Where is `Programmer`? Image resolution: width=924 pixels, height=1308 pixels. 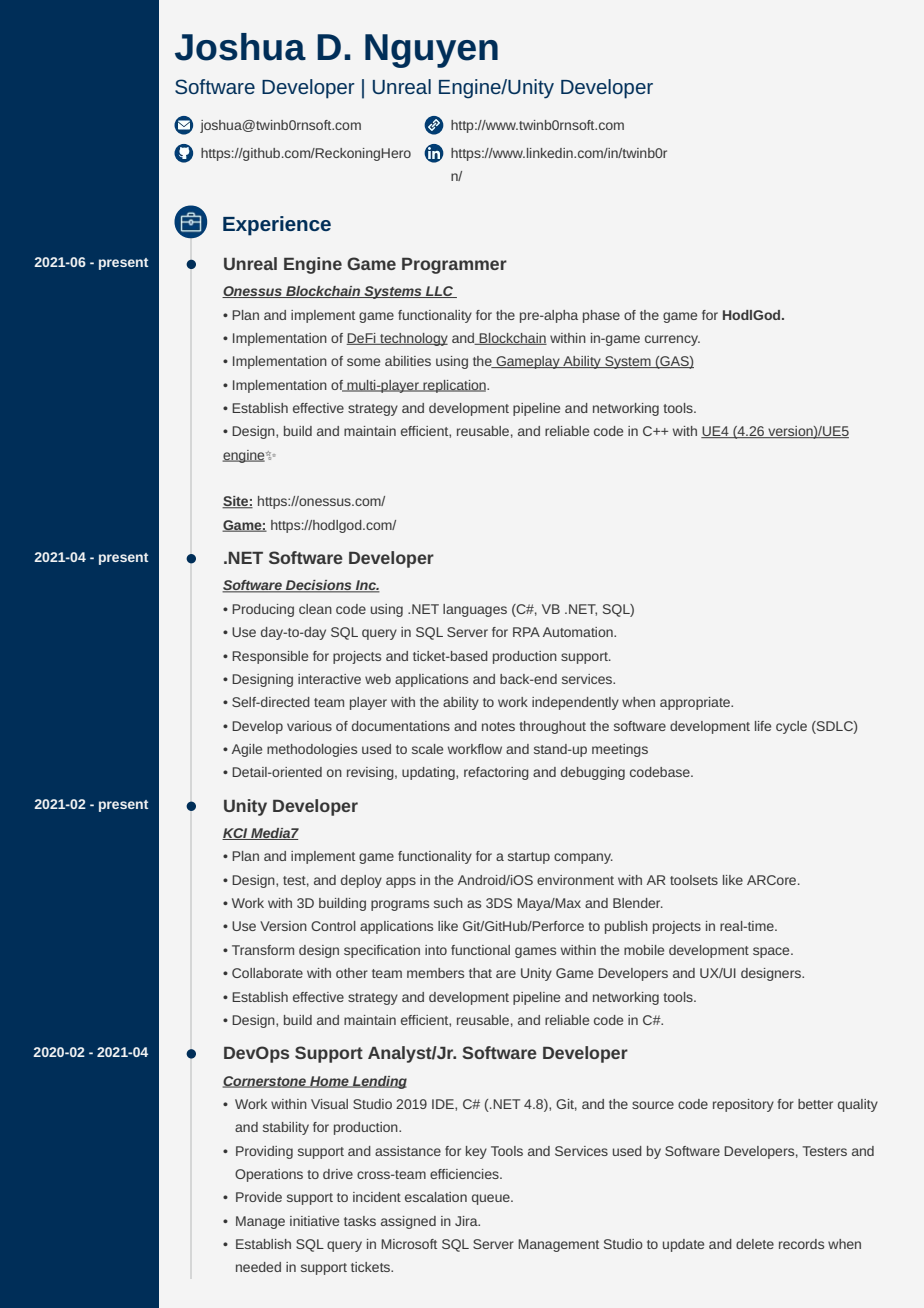
Programmer is located at coordinates (454, 265).
